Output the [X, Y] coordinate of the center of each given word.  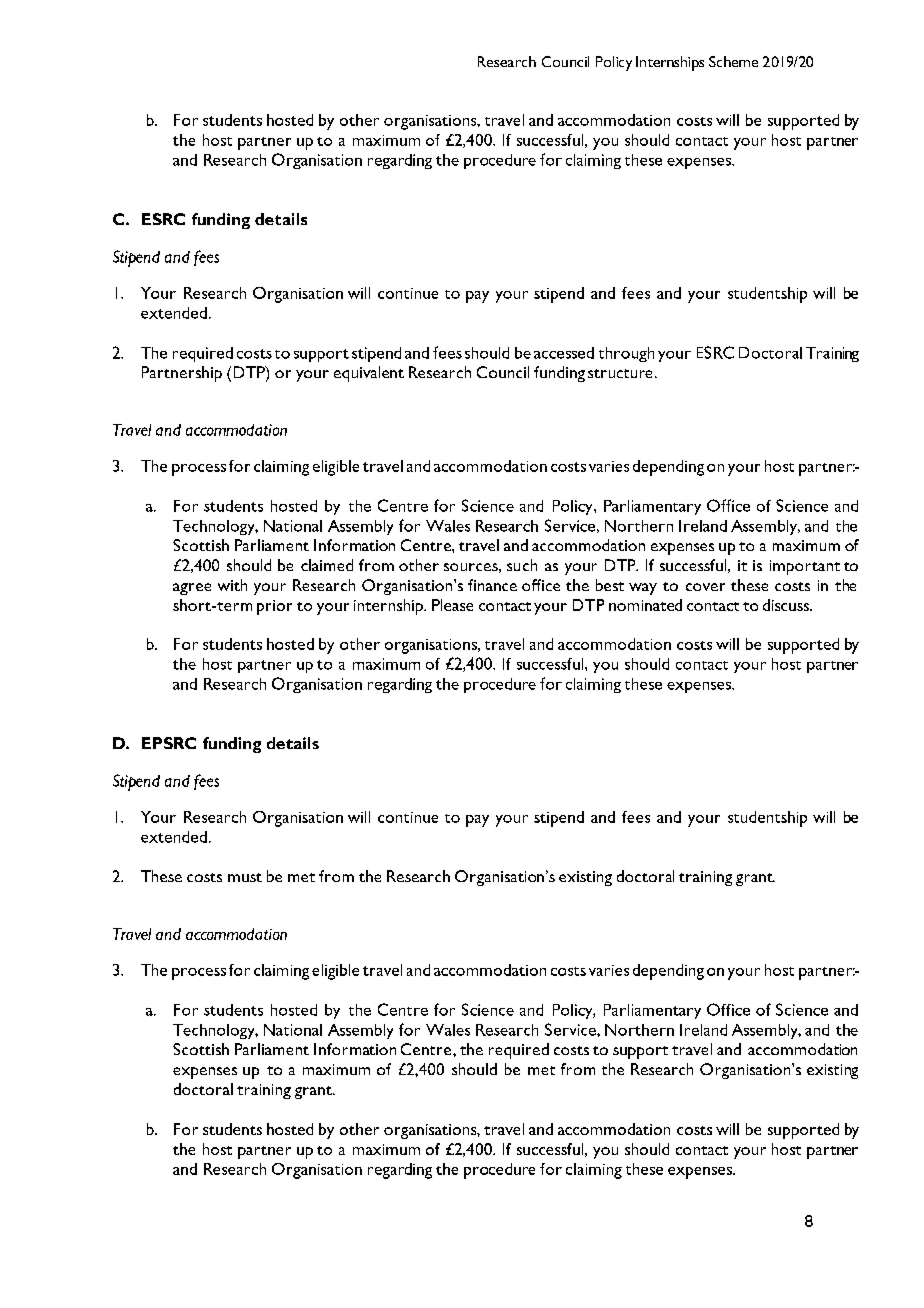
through [626, 354]
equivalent [369, 374]
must [245, 877]
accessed [564, 353]
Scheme [733, 61]
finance [492, 585]
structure [620, 373]
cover [705, 587]
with [232, 585]
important [805, 567]
